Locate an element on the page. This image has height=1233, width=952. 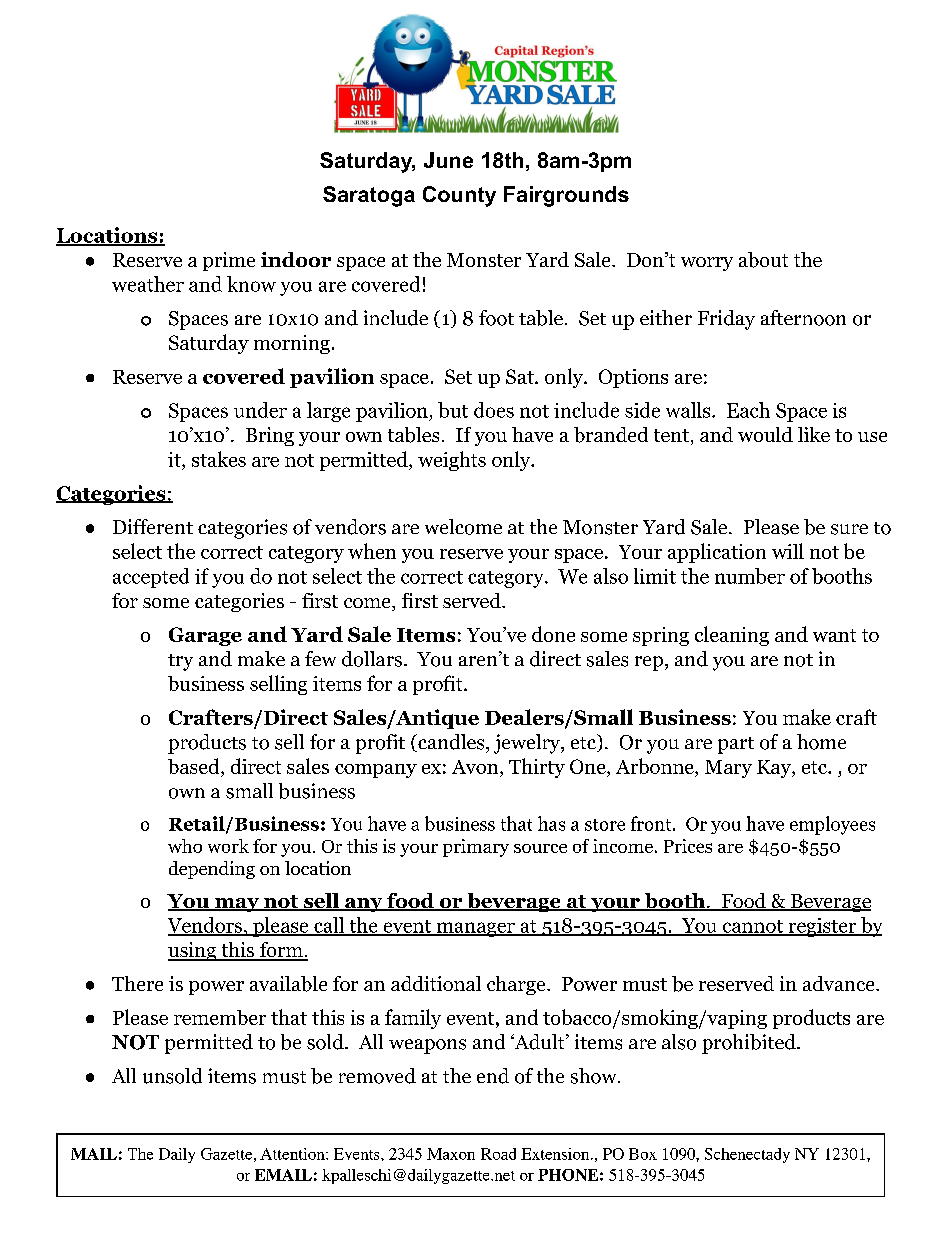
may is located at coordinates (236, 905).
